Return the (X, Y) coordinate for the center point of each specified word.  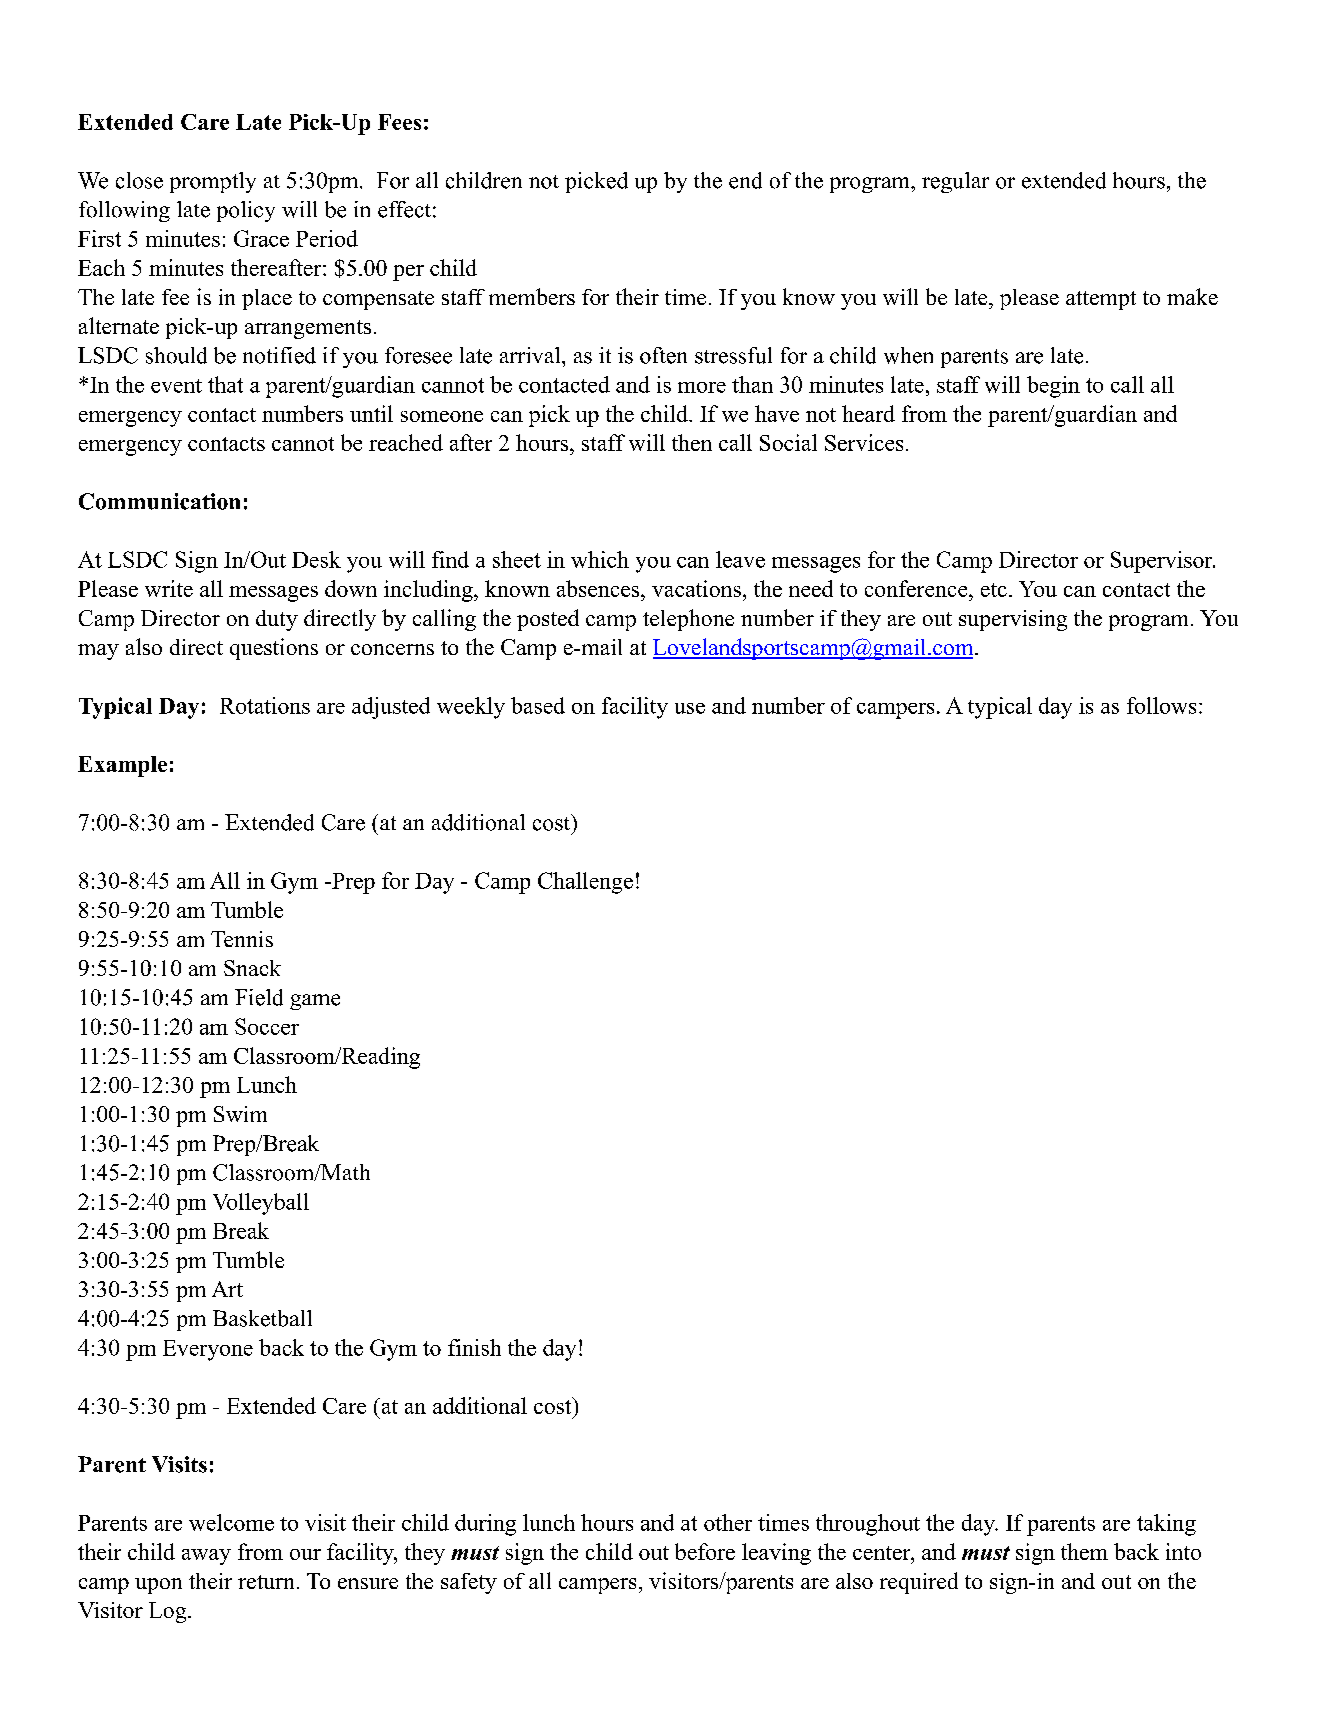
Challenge (585, 883)
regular (955, 182)
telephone (688, 620)
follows (1161, 705)
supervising (1013, 620)
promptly (213, 182)
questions (274, 649)
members (532, 296)
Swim (240, 1114)
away (206, 1557)
